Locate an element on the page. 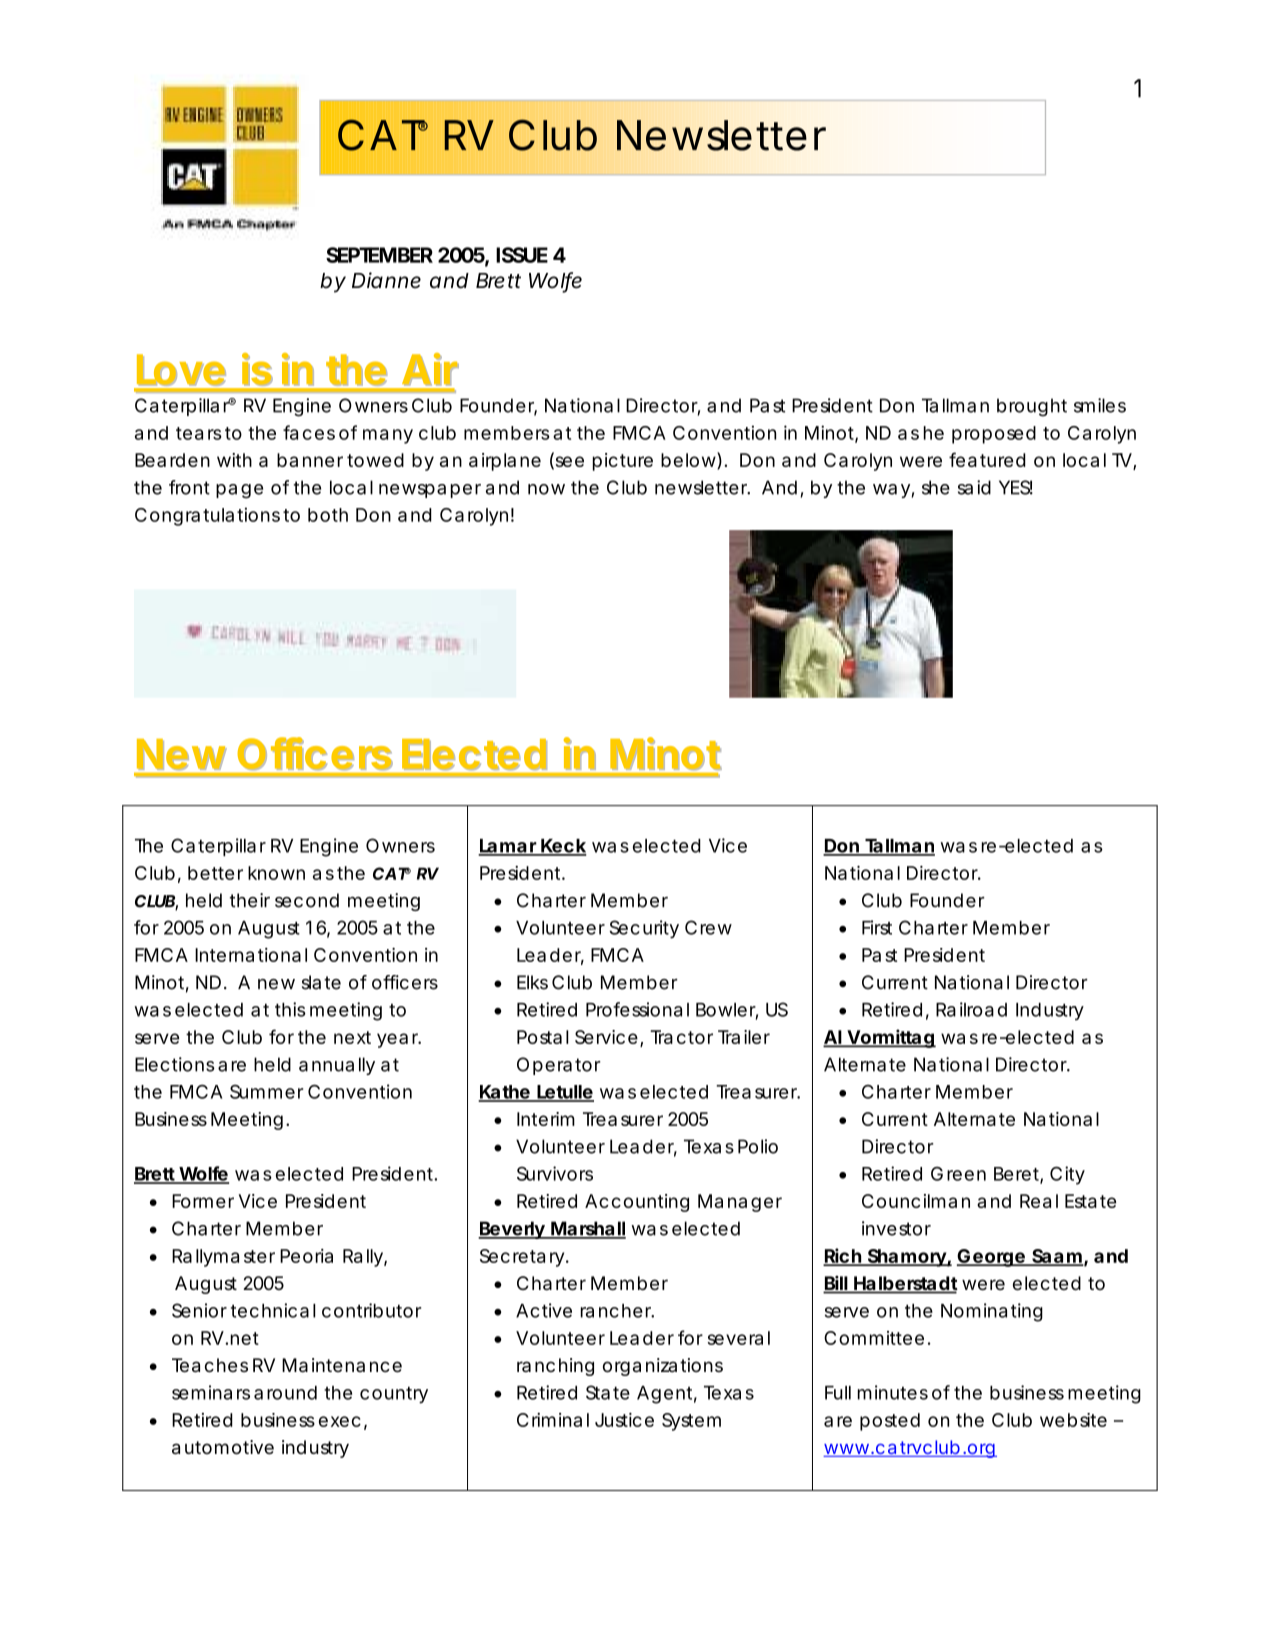 The width and height of the image is (1265, 1636). Railroad is located at coordinates (971, 1009).
